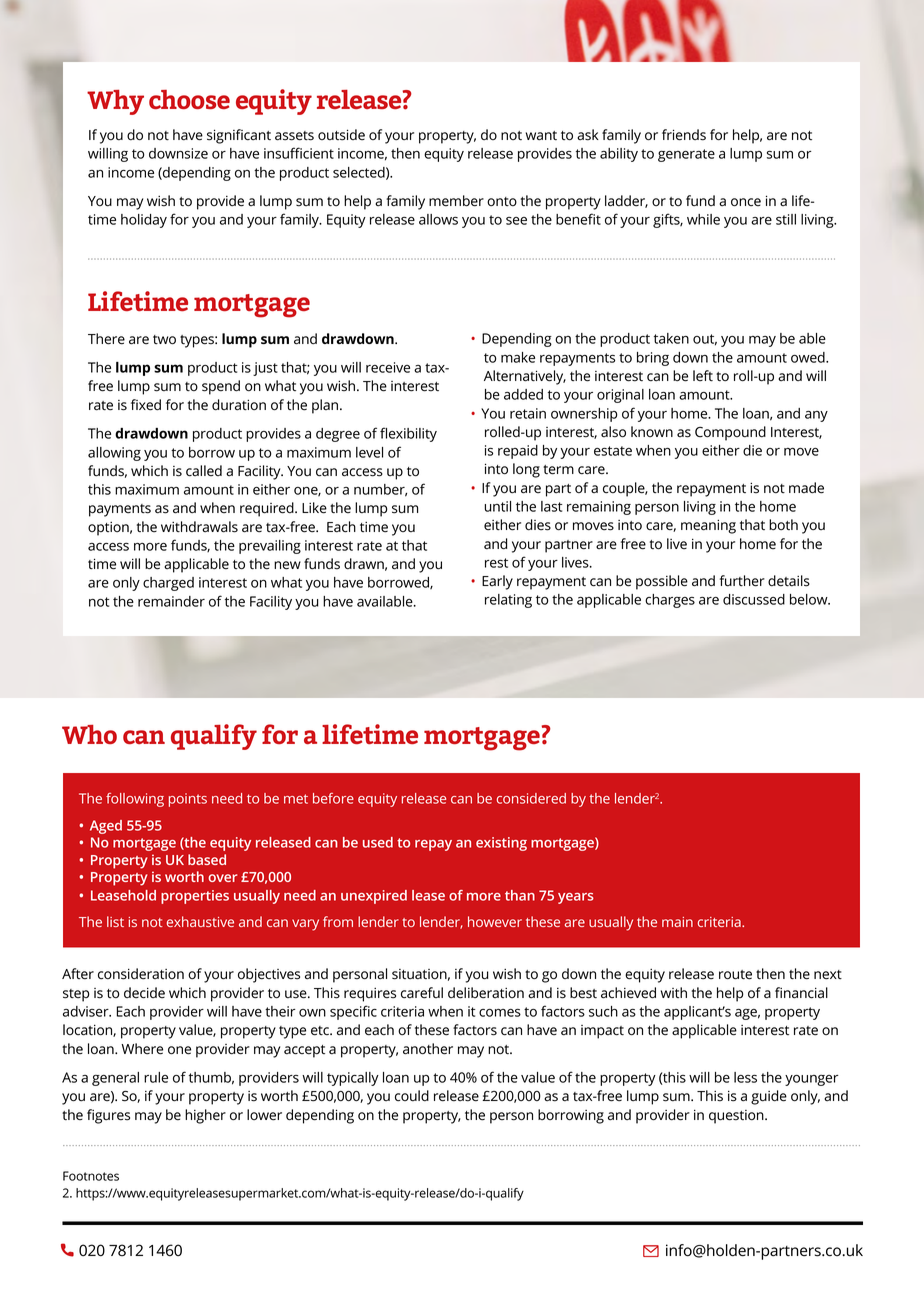 The image size is (924, 1308). Describe the element at coordinates (737, 1117) in the screenshot. I see `question` at that location.
